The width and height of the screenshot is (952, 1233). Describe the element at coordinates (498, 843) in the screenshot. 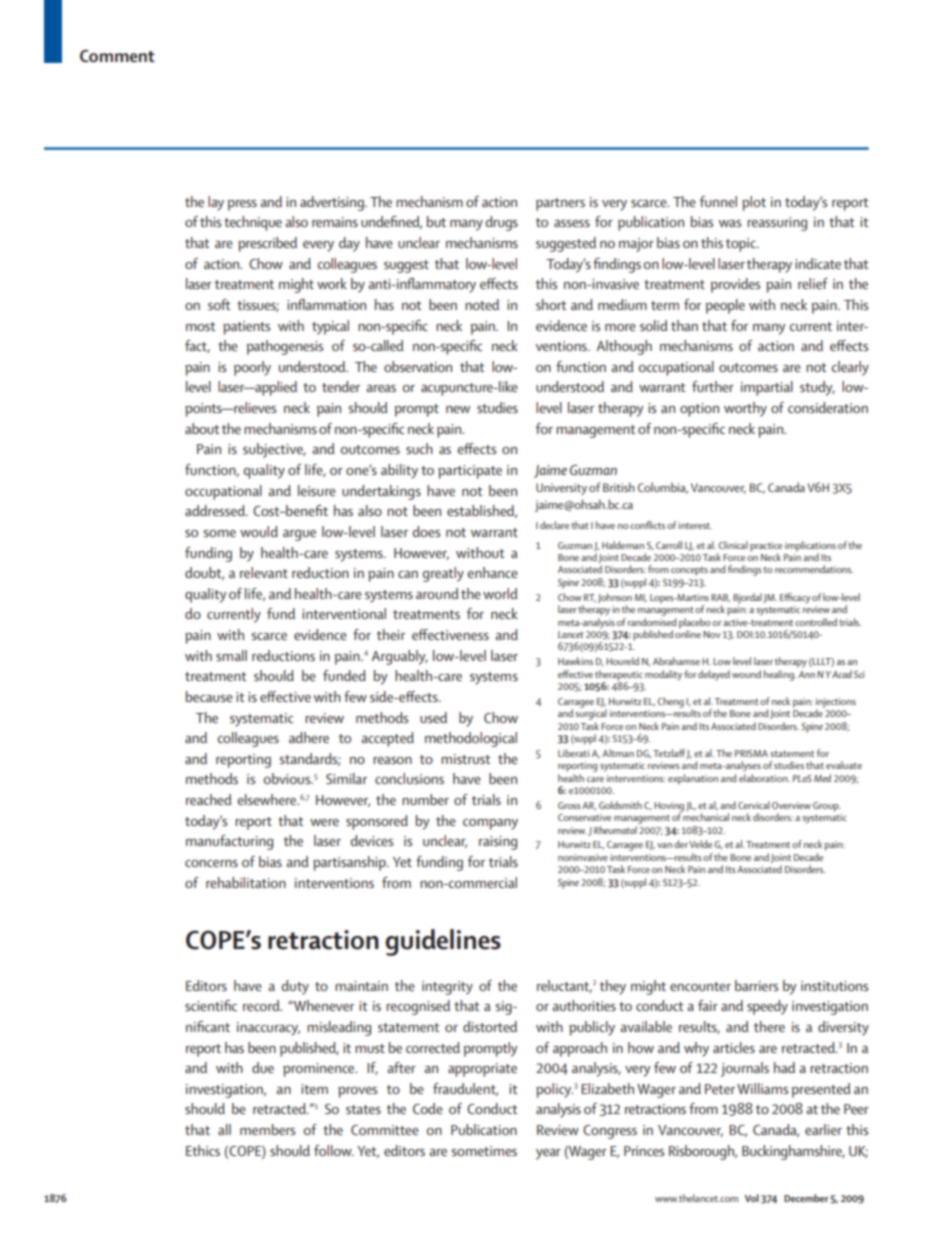

I see `raising` at that location.
